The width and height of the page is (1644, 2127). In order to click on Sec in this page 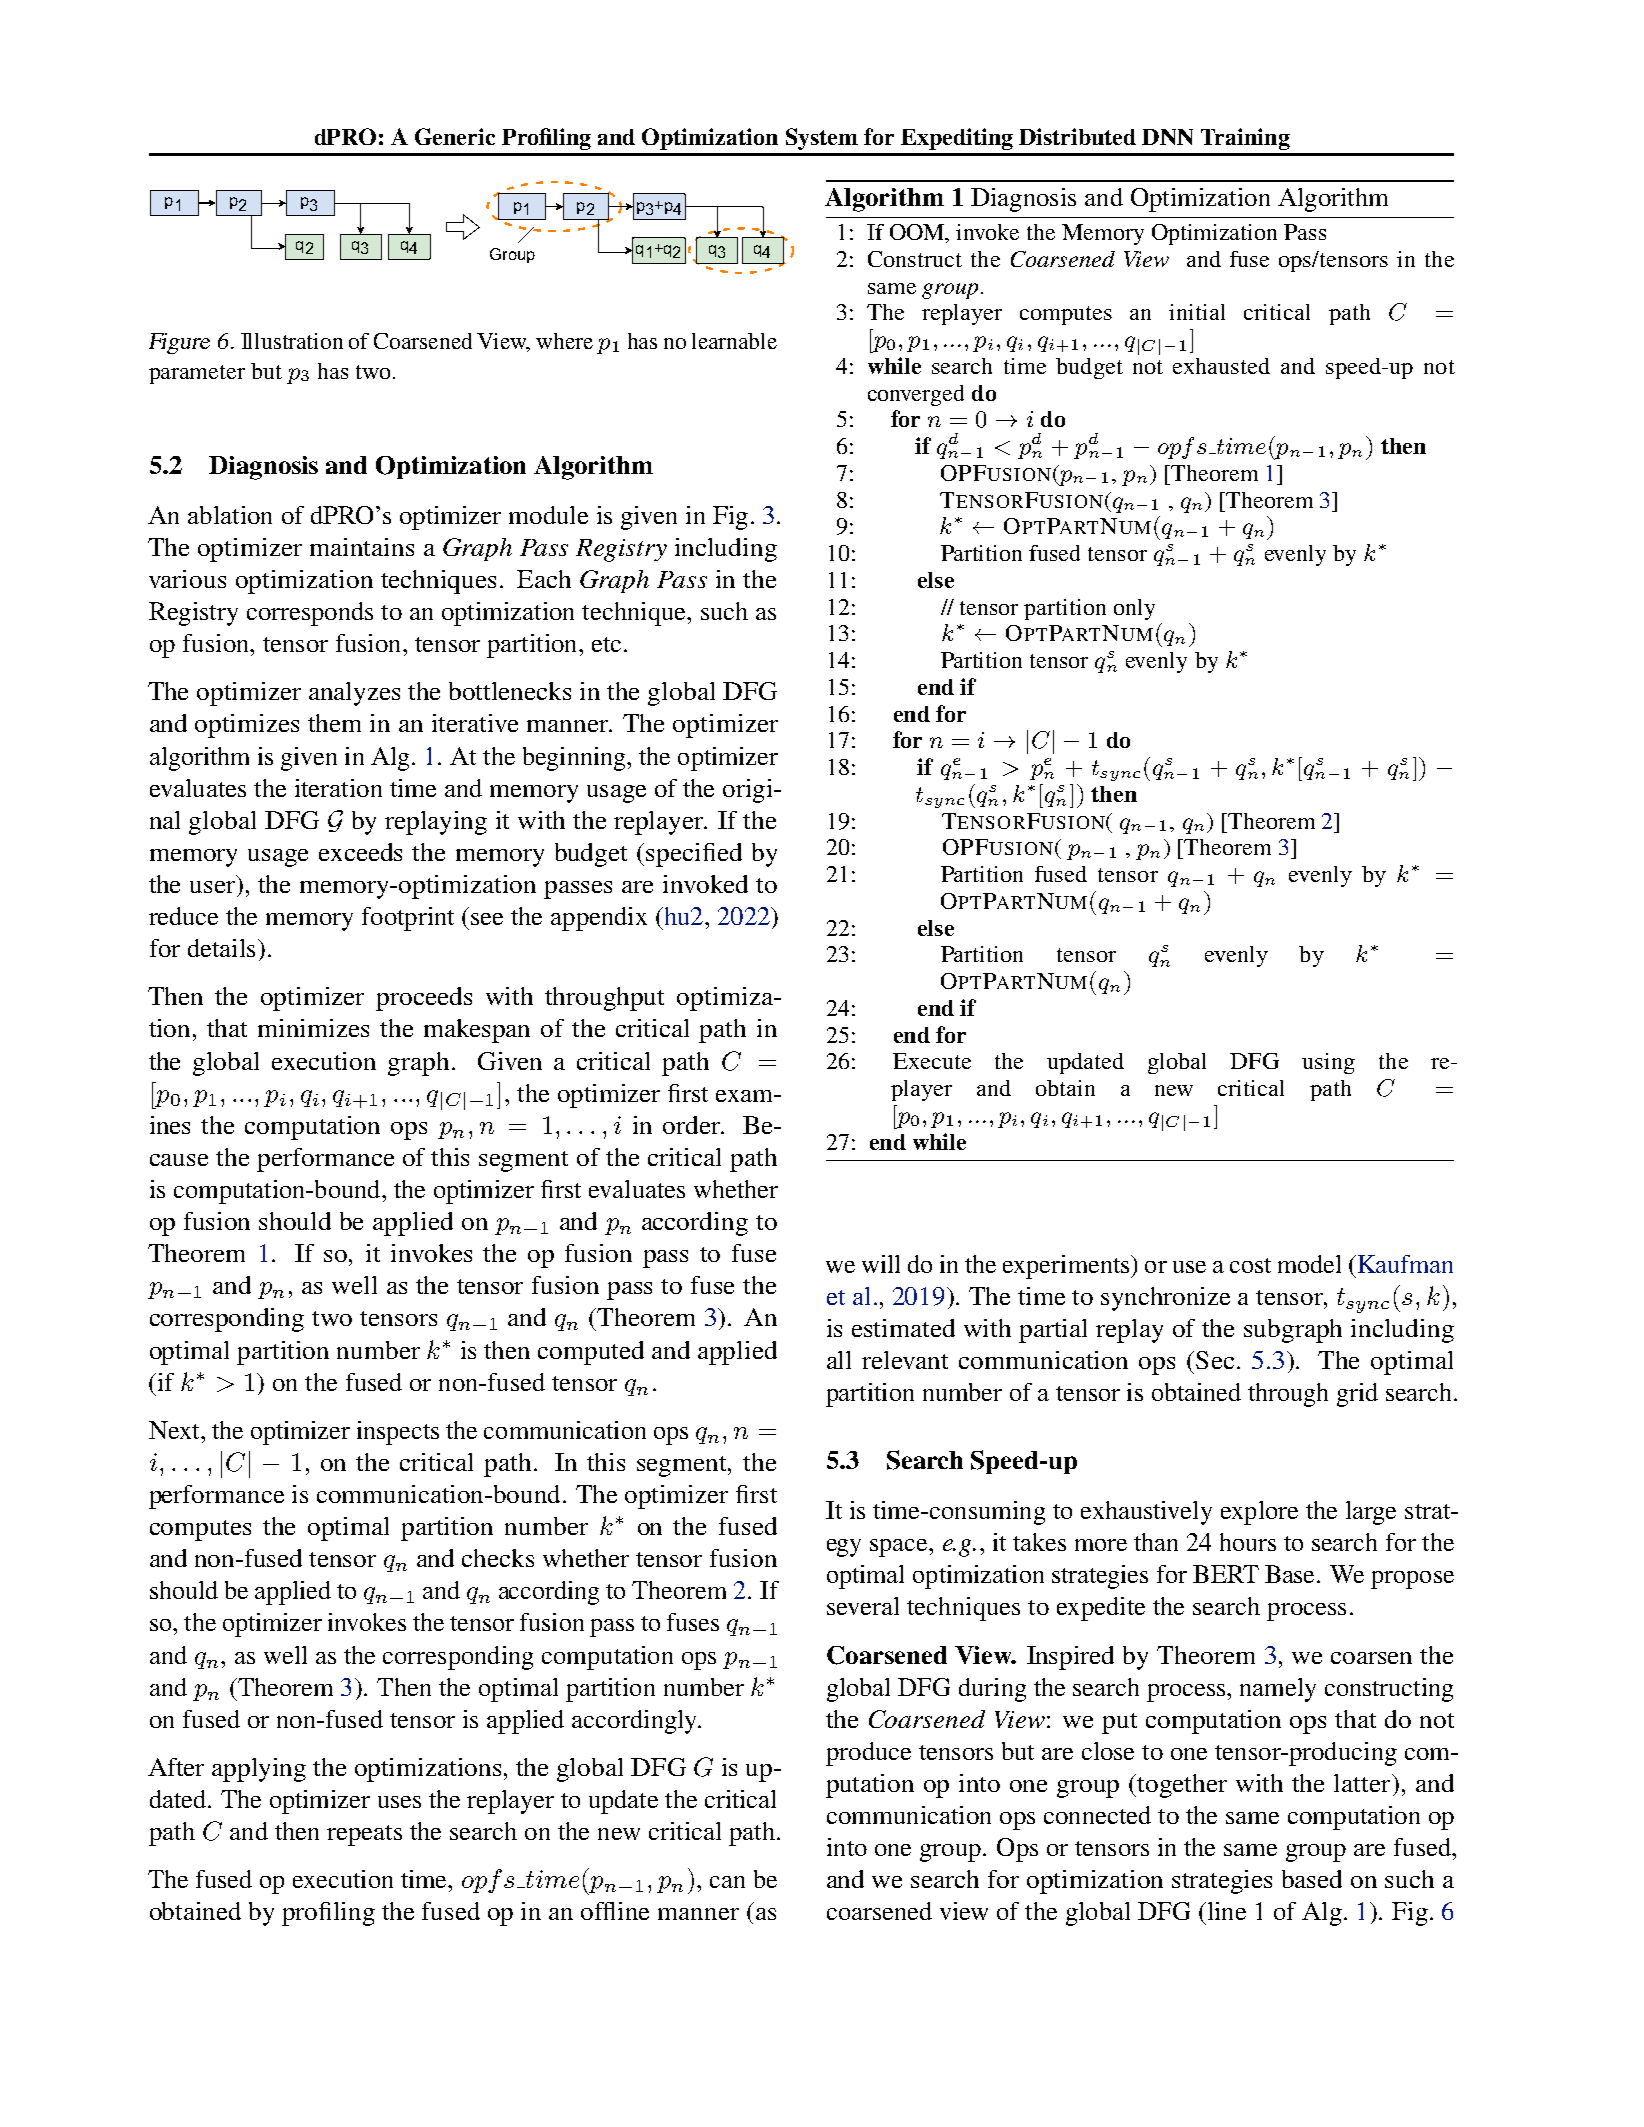, I will do `click(1215, 1360)`.
